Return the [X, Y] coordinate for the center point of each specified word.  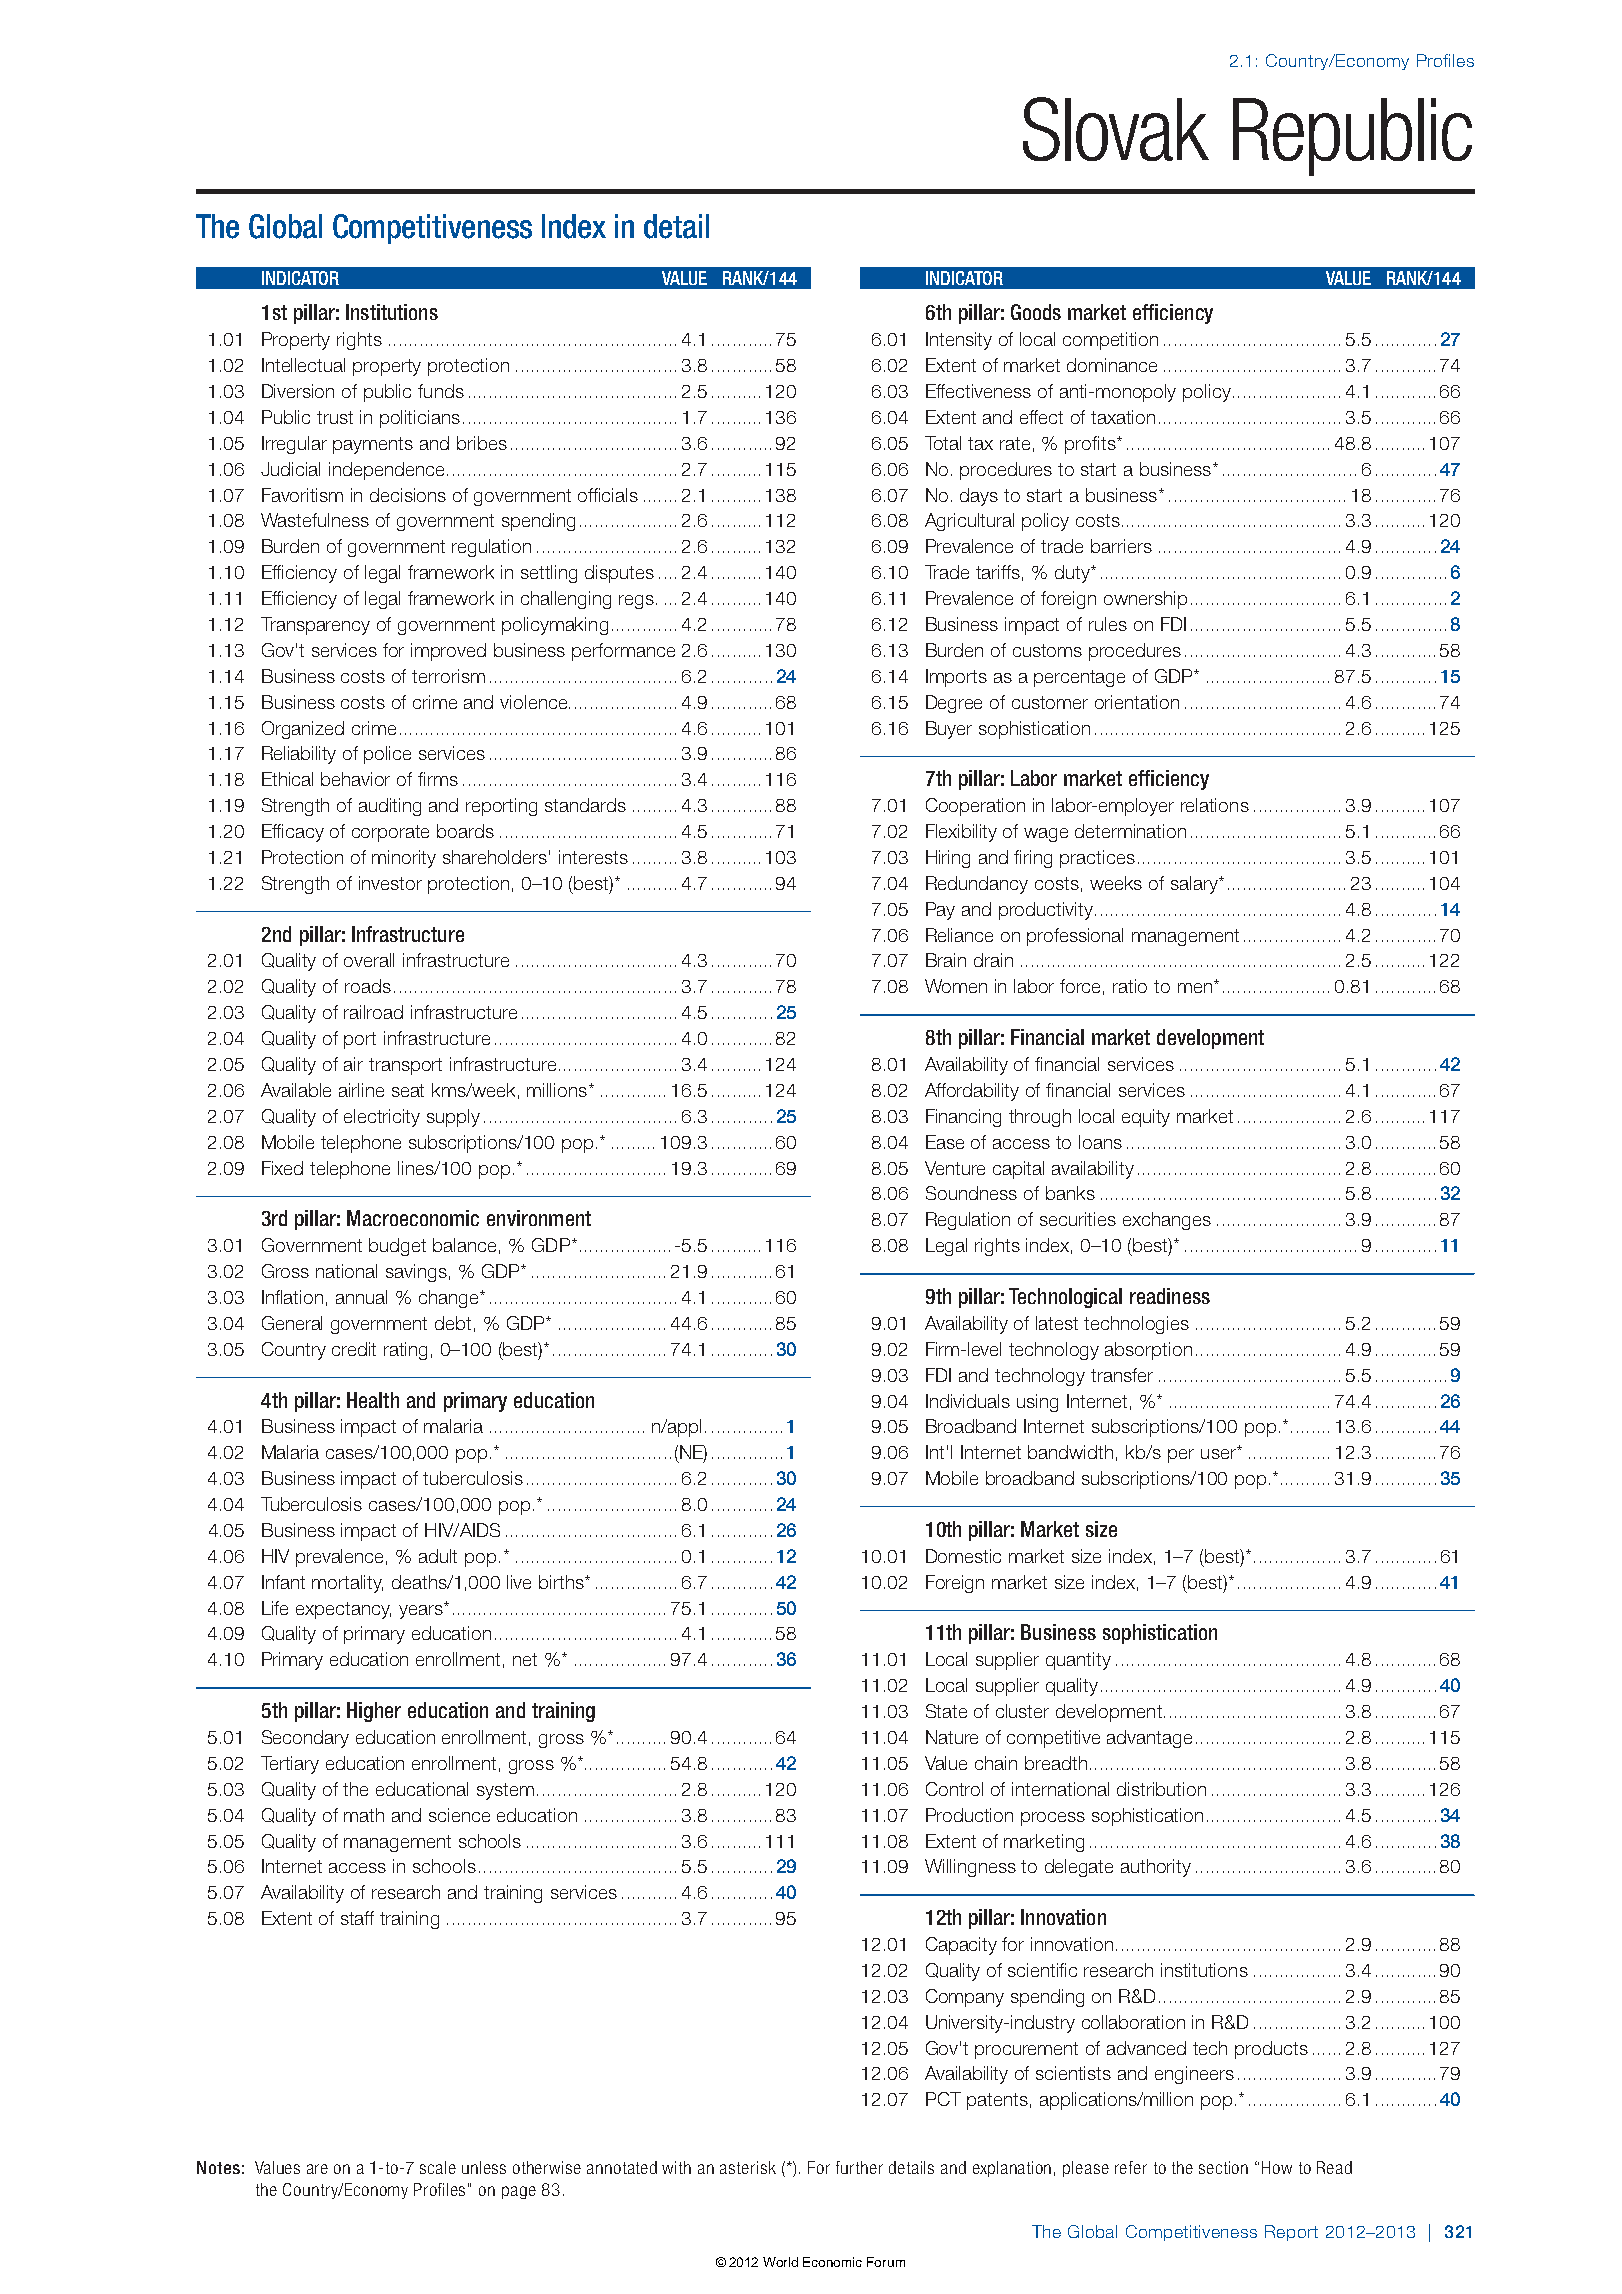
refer [1131, 2167]
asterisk [748, 2167]
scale [438, 2167]
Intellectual [303, 365]
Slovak [1116, 129]
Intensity [959, 341]
